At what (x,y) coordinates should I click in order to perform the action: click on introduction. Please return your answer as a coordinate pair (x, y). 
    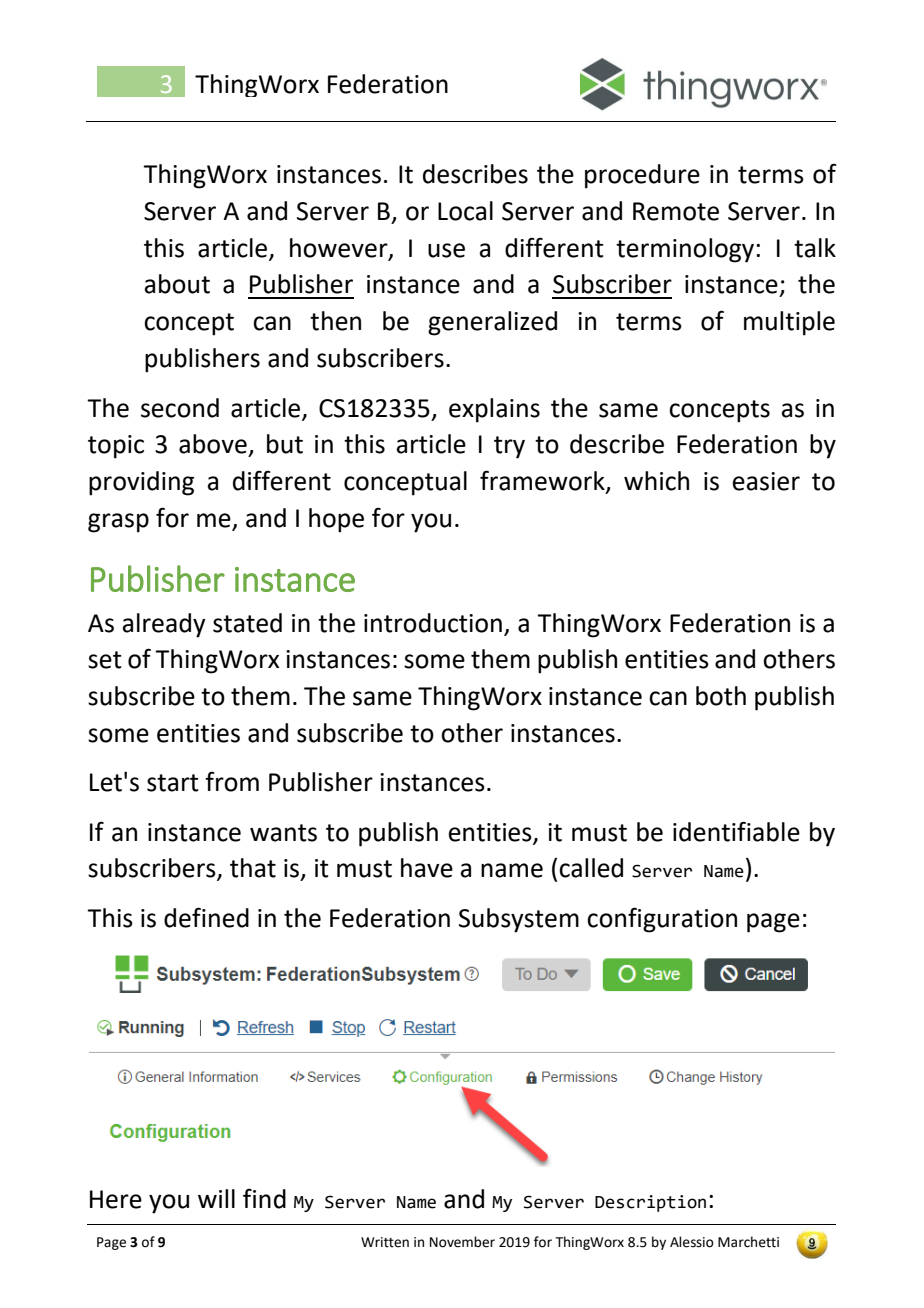
    Looking at the image, I should click on (433, 623).
